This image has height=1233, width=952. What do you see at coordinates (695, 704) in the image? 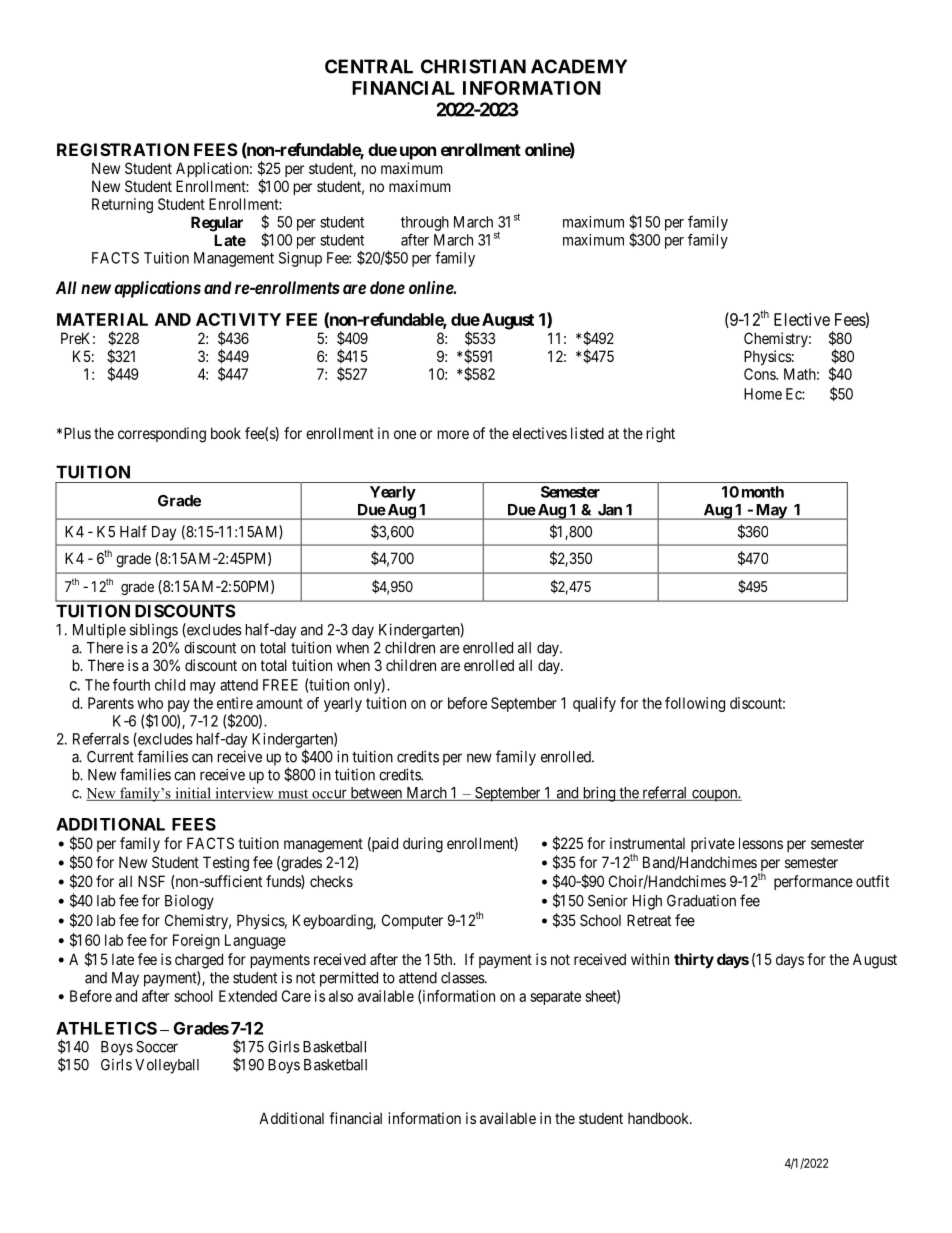
I see `following` at bounding box center [695, 704].
